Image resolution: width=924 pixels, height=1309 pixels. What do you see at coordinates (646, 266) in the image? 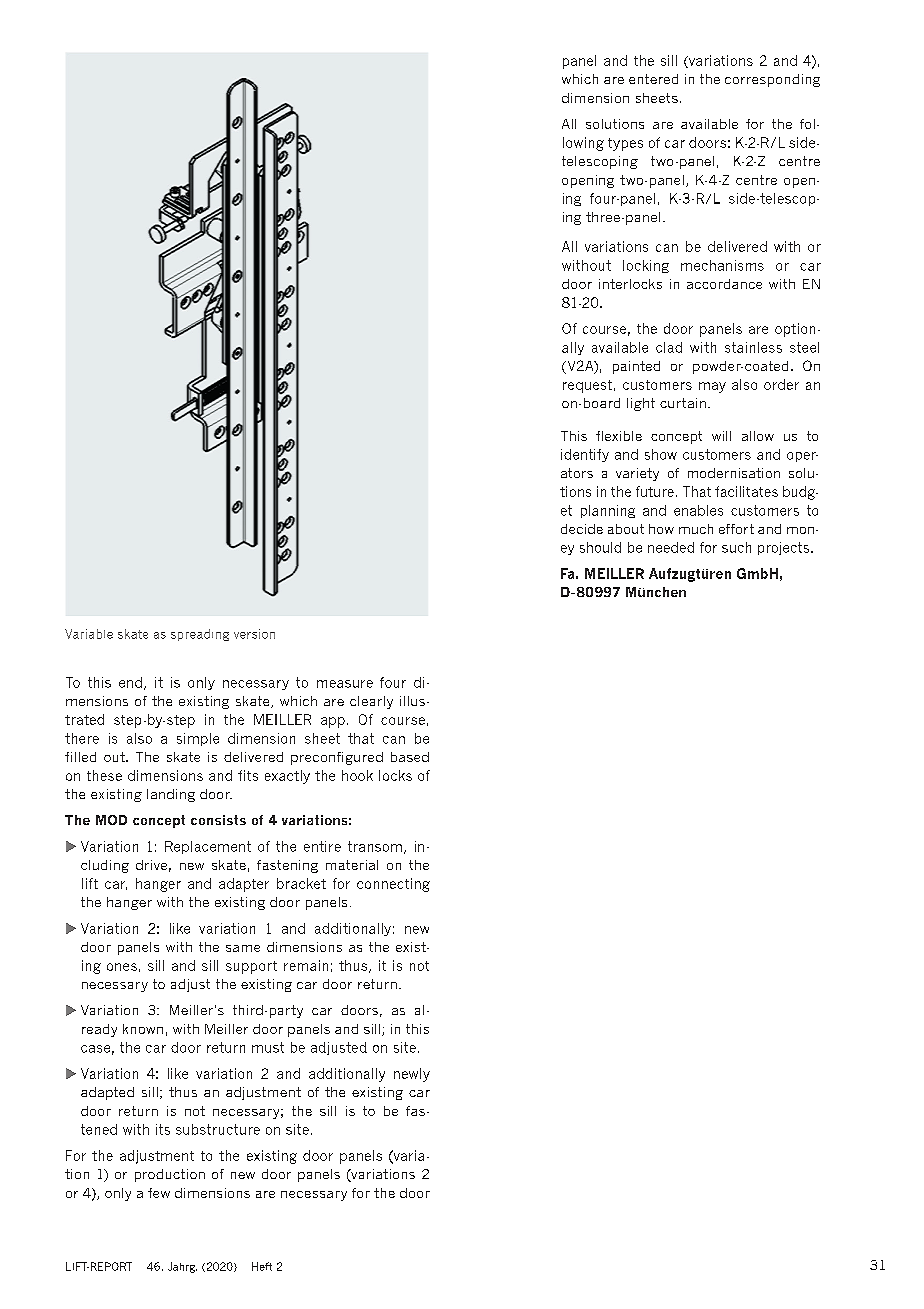
I see `locking` at bounding box center [646, 266].
